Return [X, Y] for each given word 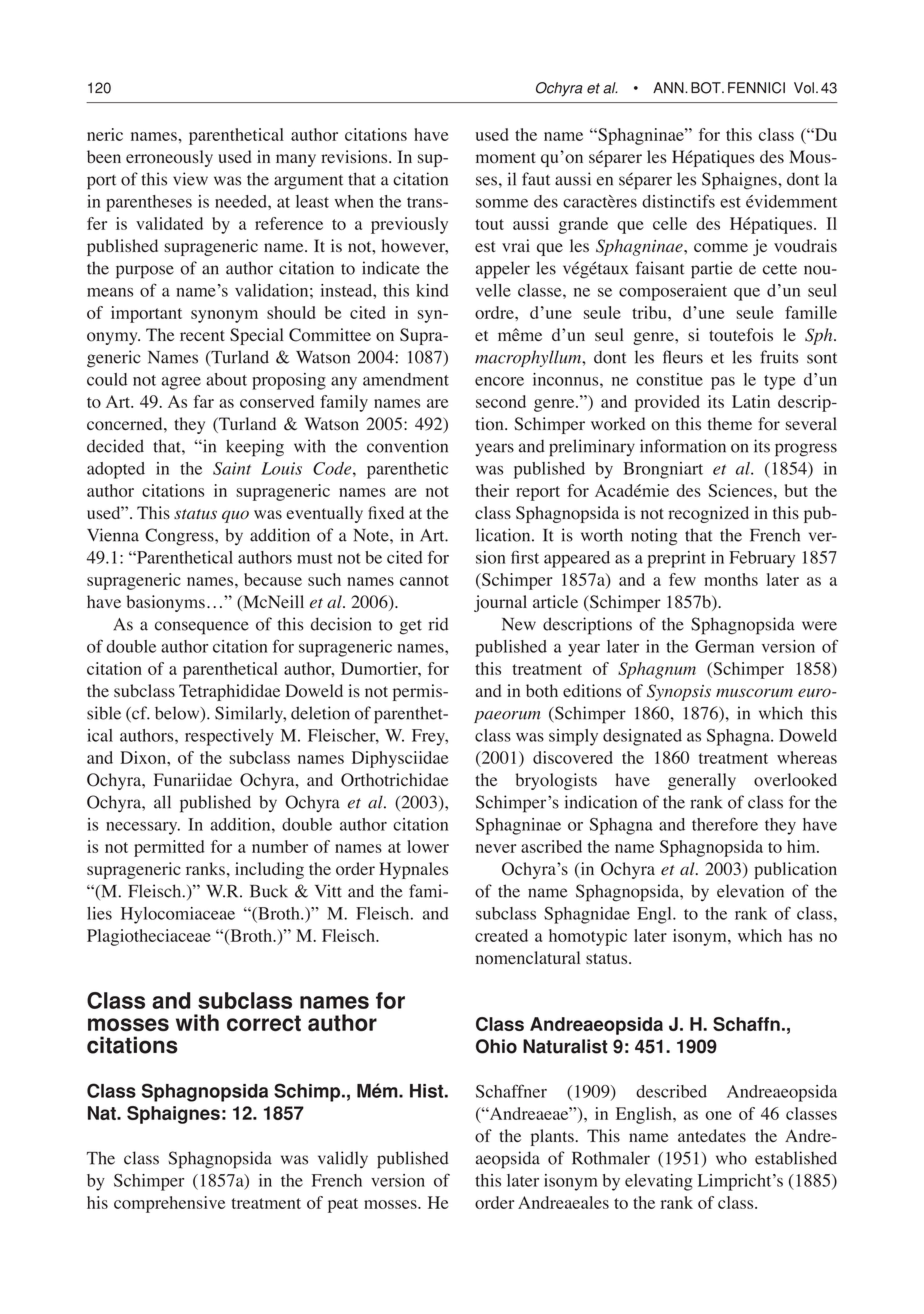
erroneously [169, 158]
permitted [169, 848]
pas [723, 383]
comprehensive [169, 1204]
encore [499, 381]
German [724, 646]
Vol [804, 88]
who [731, 1158]
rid [439, 624]
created [501, 935]
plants [552, 1137]
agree [181, 383]
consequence [202, 628]
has [801, 935]
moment [506, 158]
